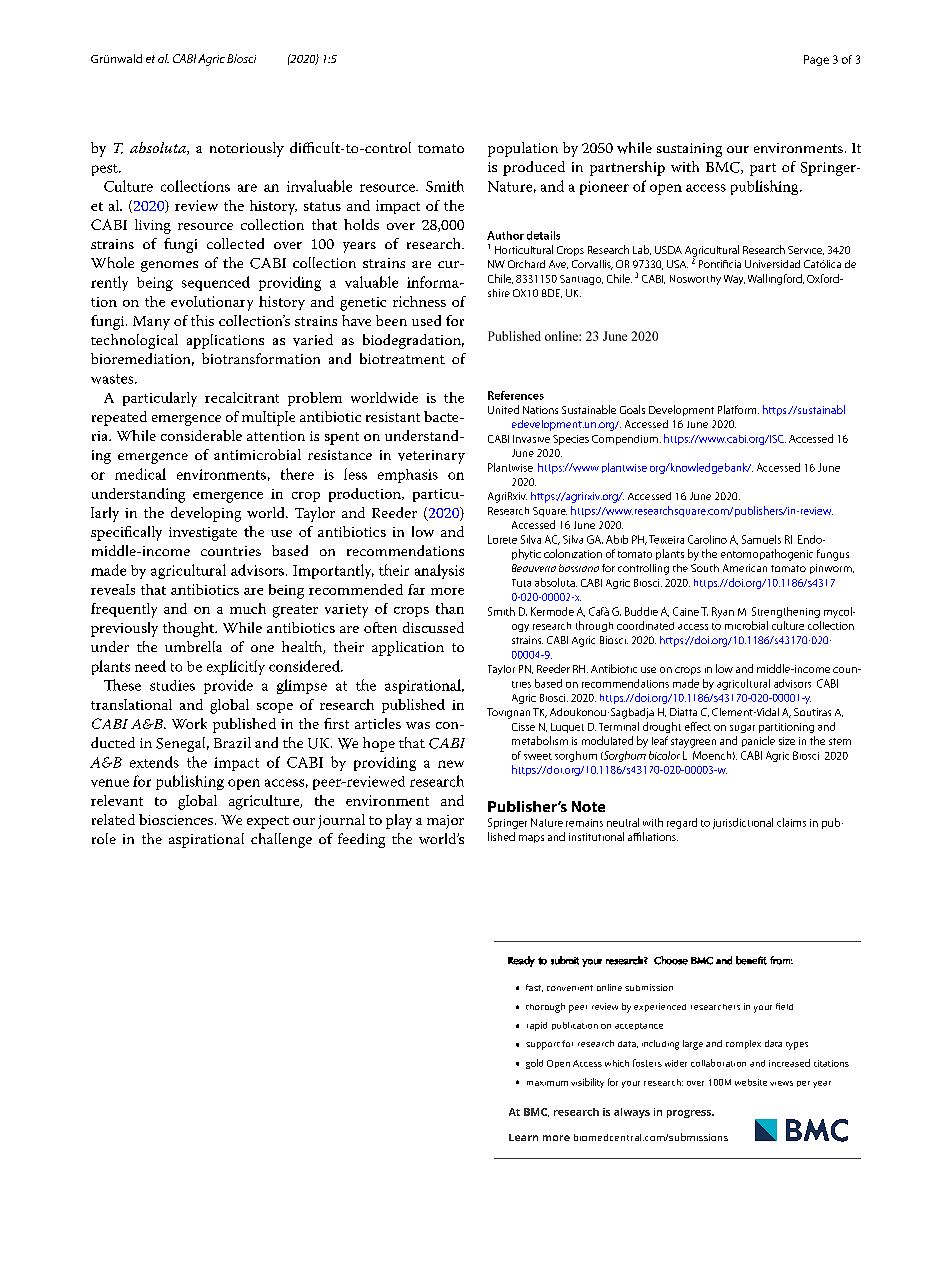 The width and height of the screenshot is (952, 1265). I want to click on Platform, so click(738, 409).
